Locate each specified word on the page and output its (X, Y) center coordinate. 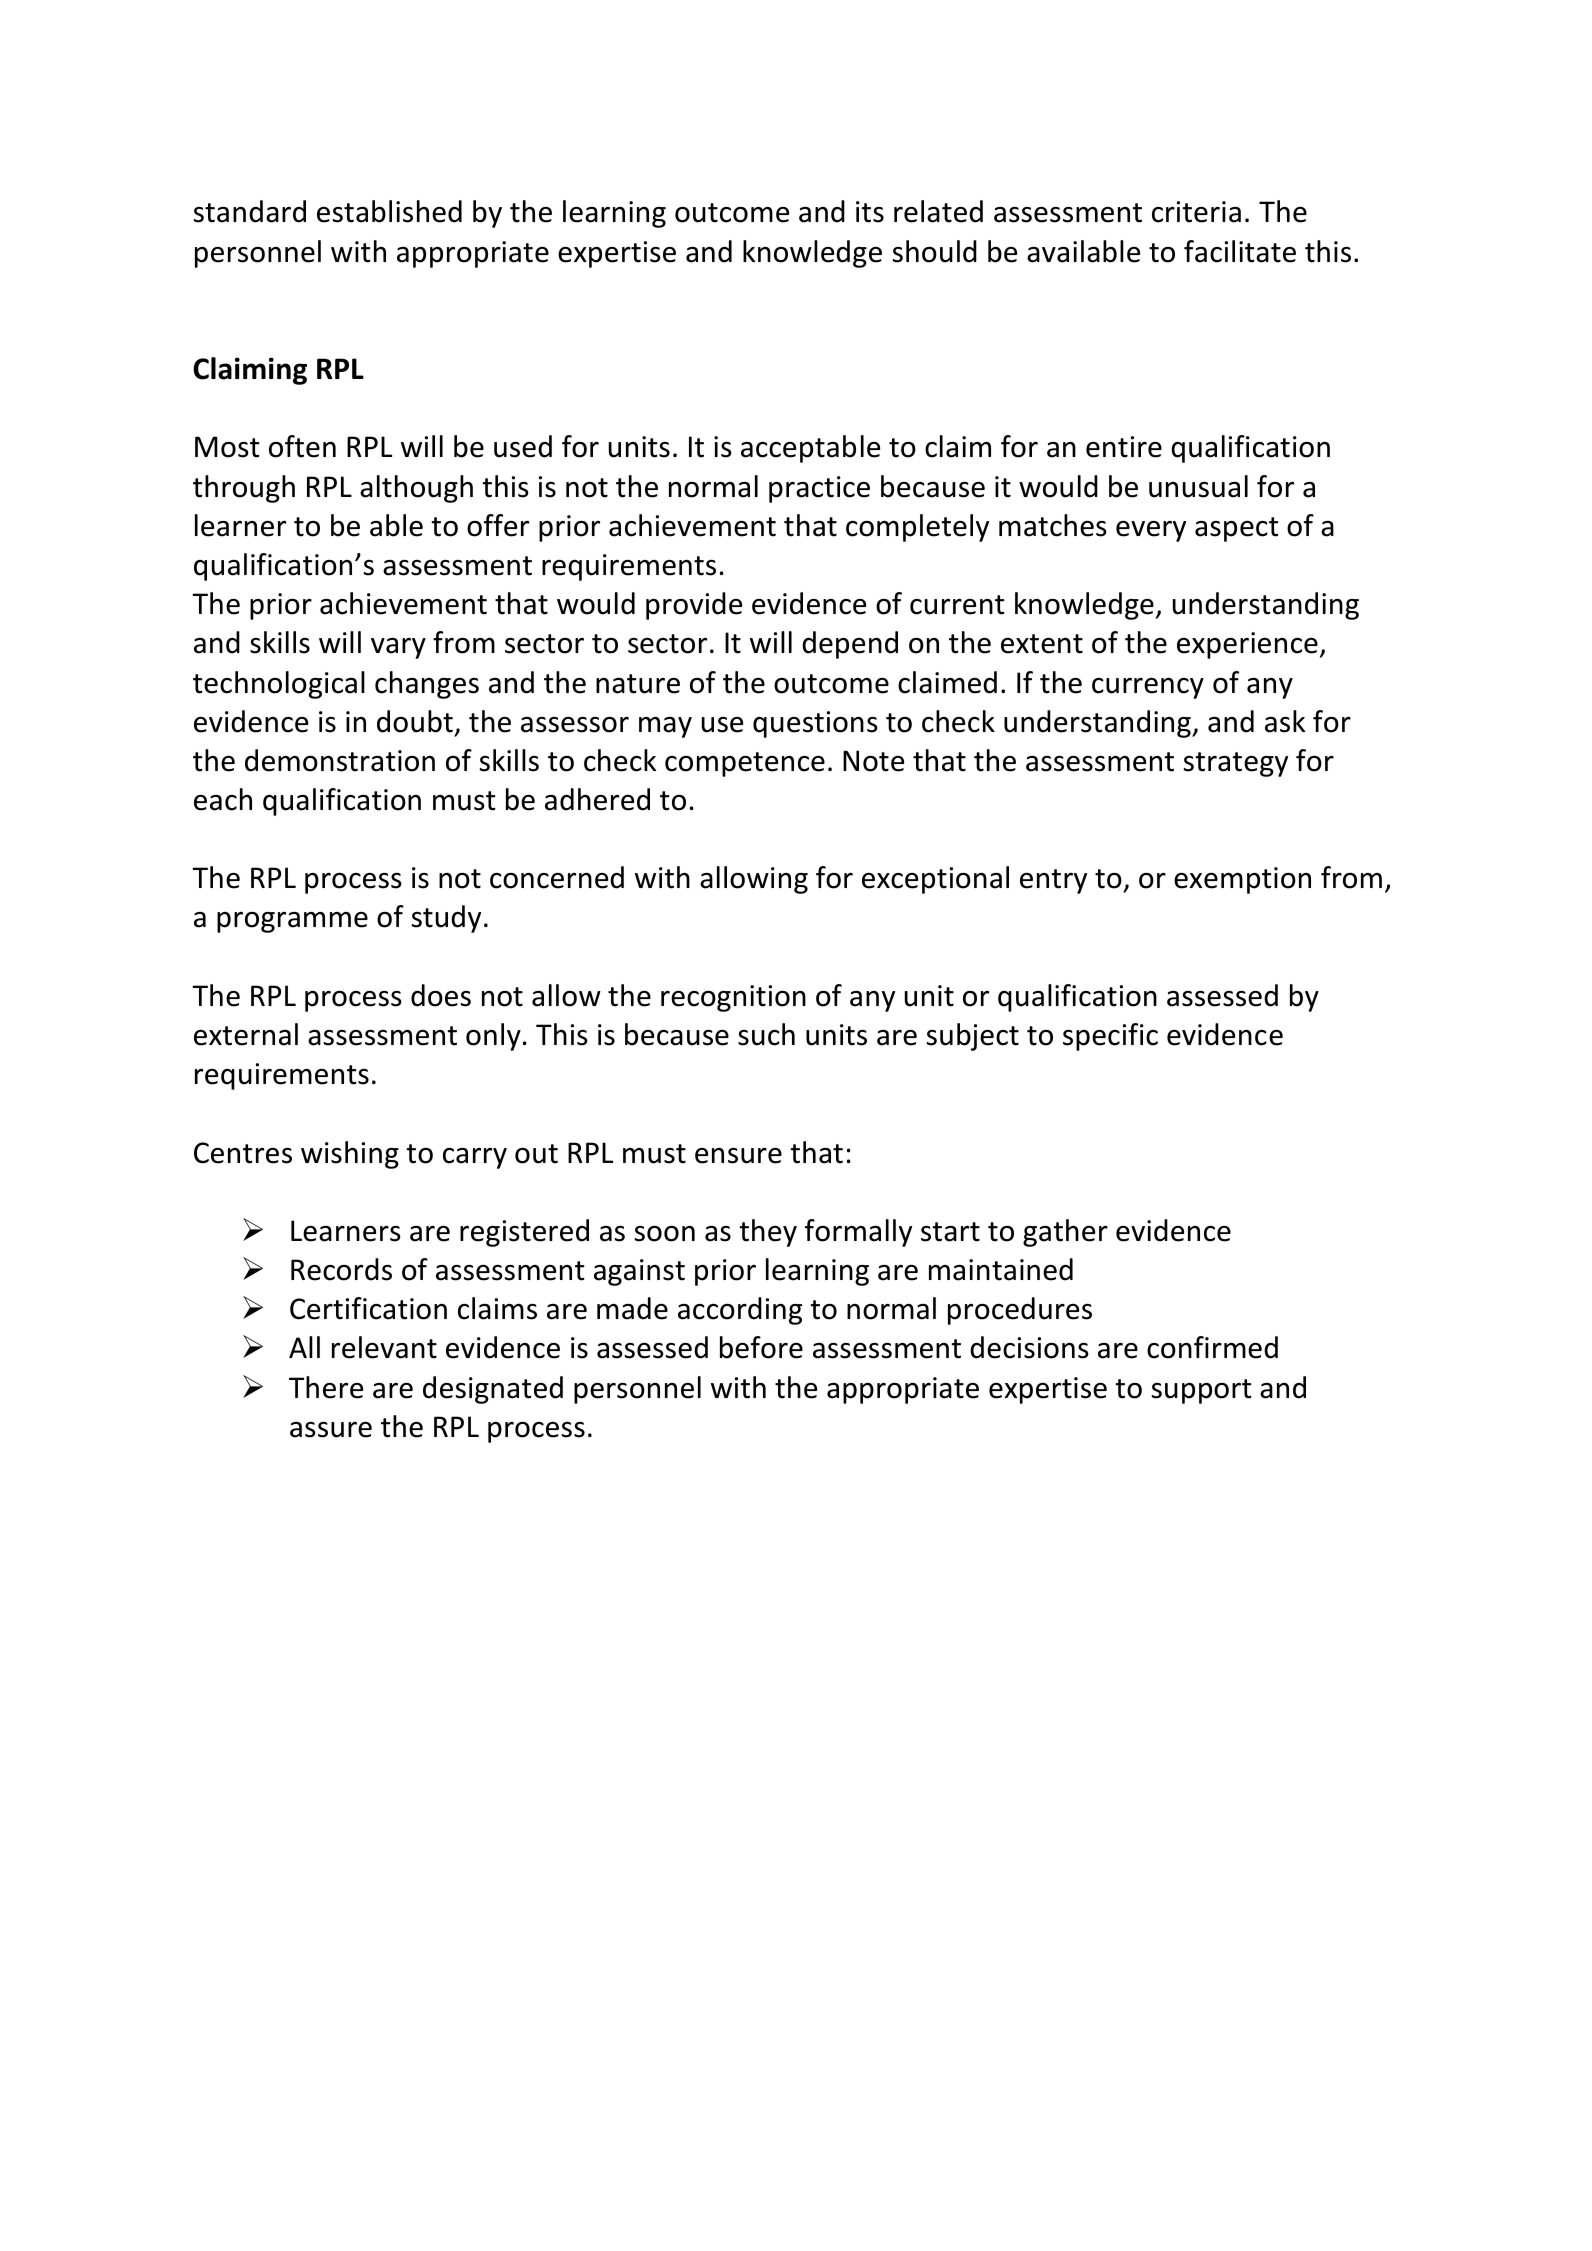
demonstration (340, 760)
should (935, 251)
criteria (1196, 212)
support (1202, 1391)
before (761, 1347)
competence (745, 764)
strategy (1236, 764)
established (389, 211)
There (326, 1387)
